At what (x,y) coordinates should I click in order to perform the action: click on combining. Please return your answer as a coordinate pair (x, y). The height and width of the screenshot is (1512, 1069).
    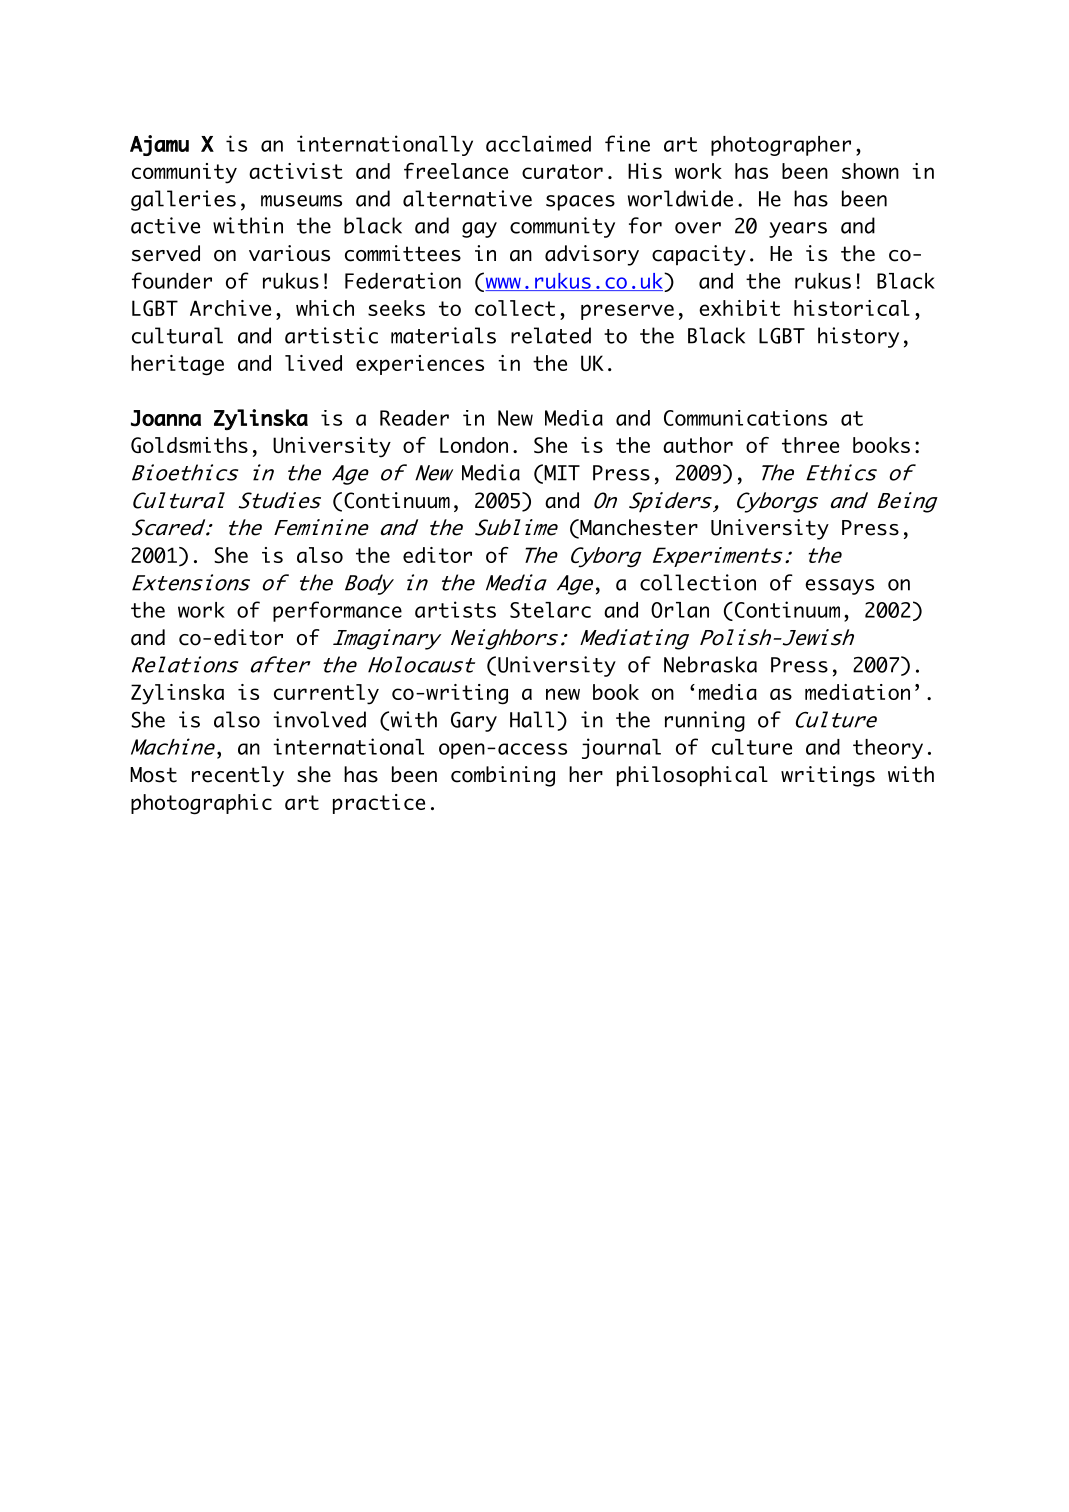
    Looking at the image, I should click on (503, 776).
